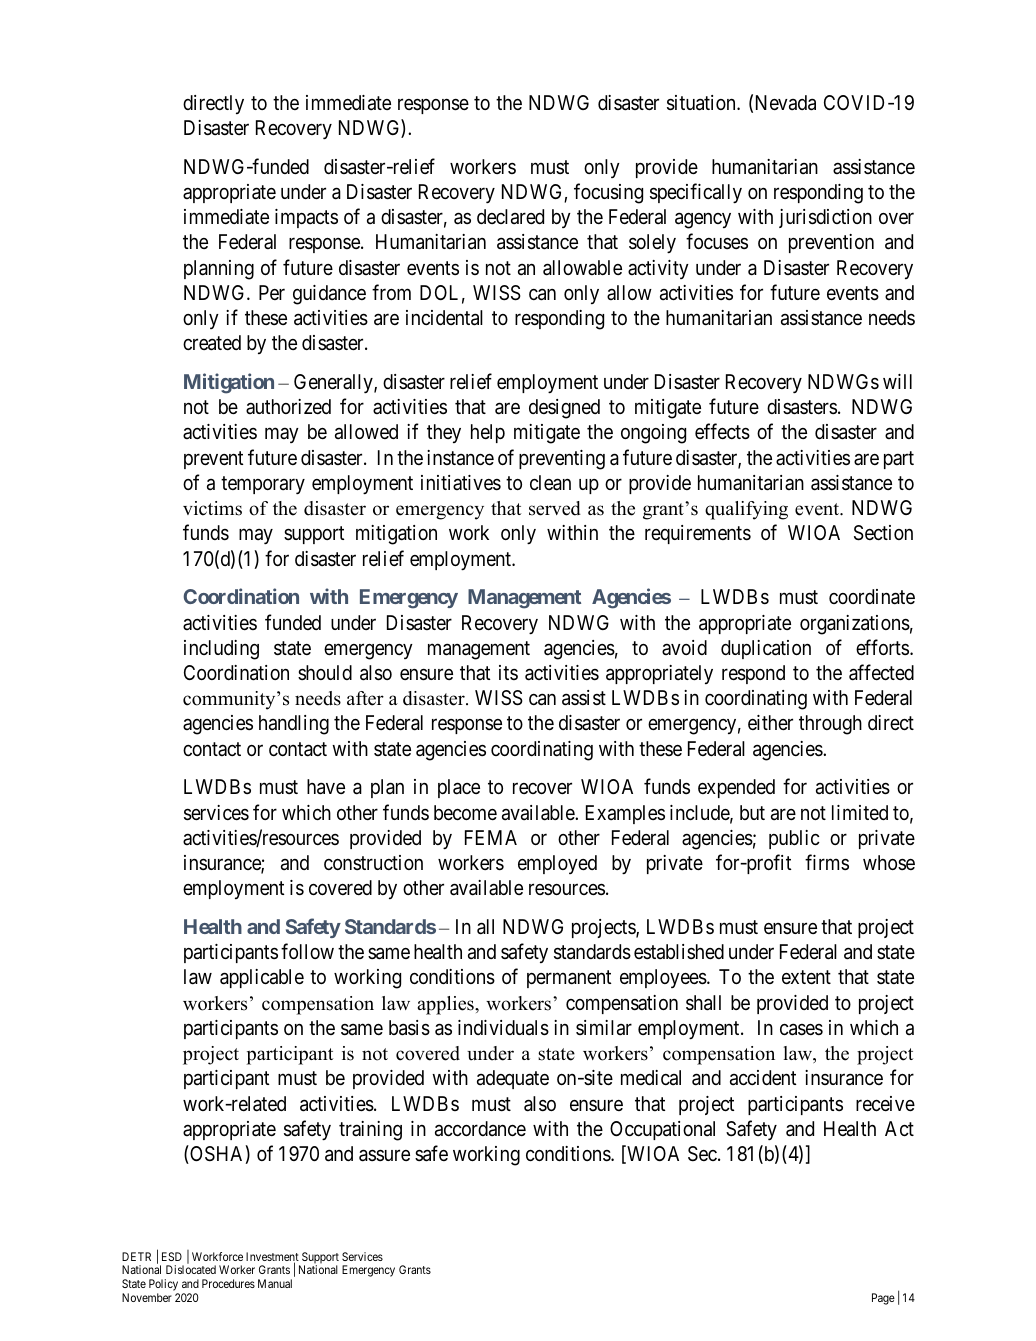 Image resolution: width=1036 pixels, height=1341 pixels. What do you see at coordinates (830, 725) in the screenshot?
I see `through` at bounding box center [830, 725].
